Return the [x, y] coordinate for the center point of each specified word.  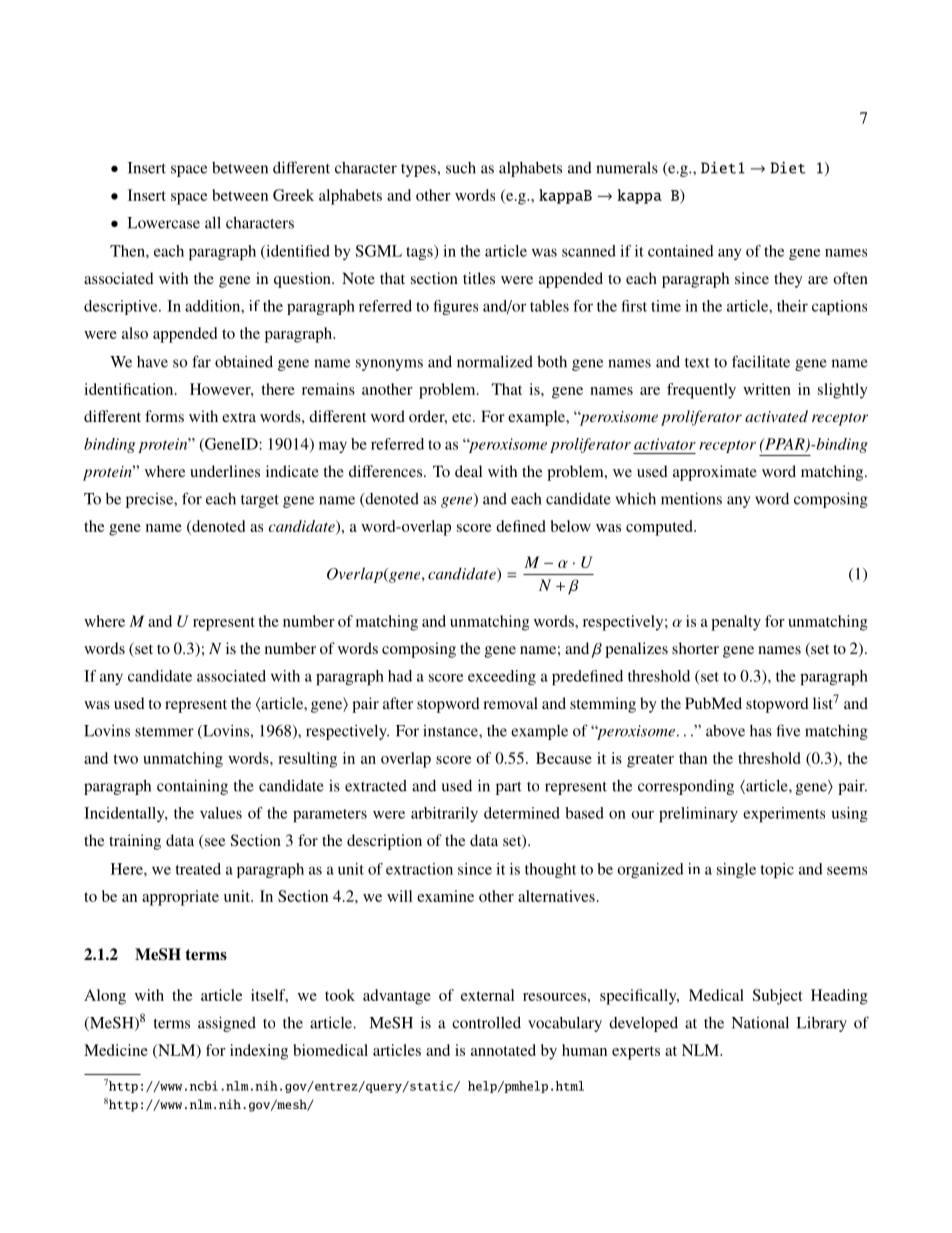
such [461, 168]
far [201, 361]
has [761, 731]
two [125, 759]
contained [681, 251]
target [260, 501]
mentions [691, 498]
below [571, 526]
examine [445, 896]
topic [777, 870]
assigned [227, 1024]
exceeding [502, 677]
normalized [495, 362]
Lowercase [163, 223]
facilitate [761, 361]
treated [198, 869]
